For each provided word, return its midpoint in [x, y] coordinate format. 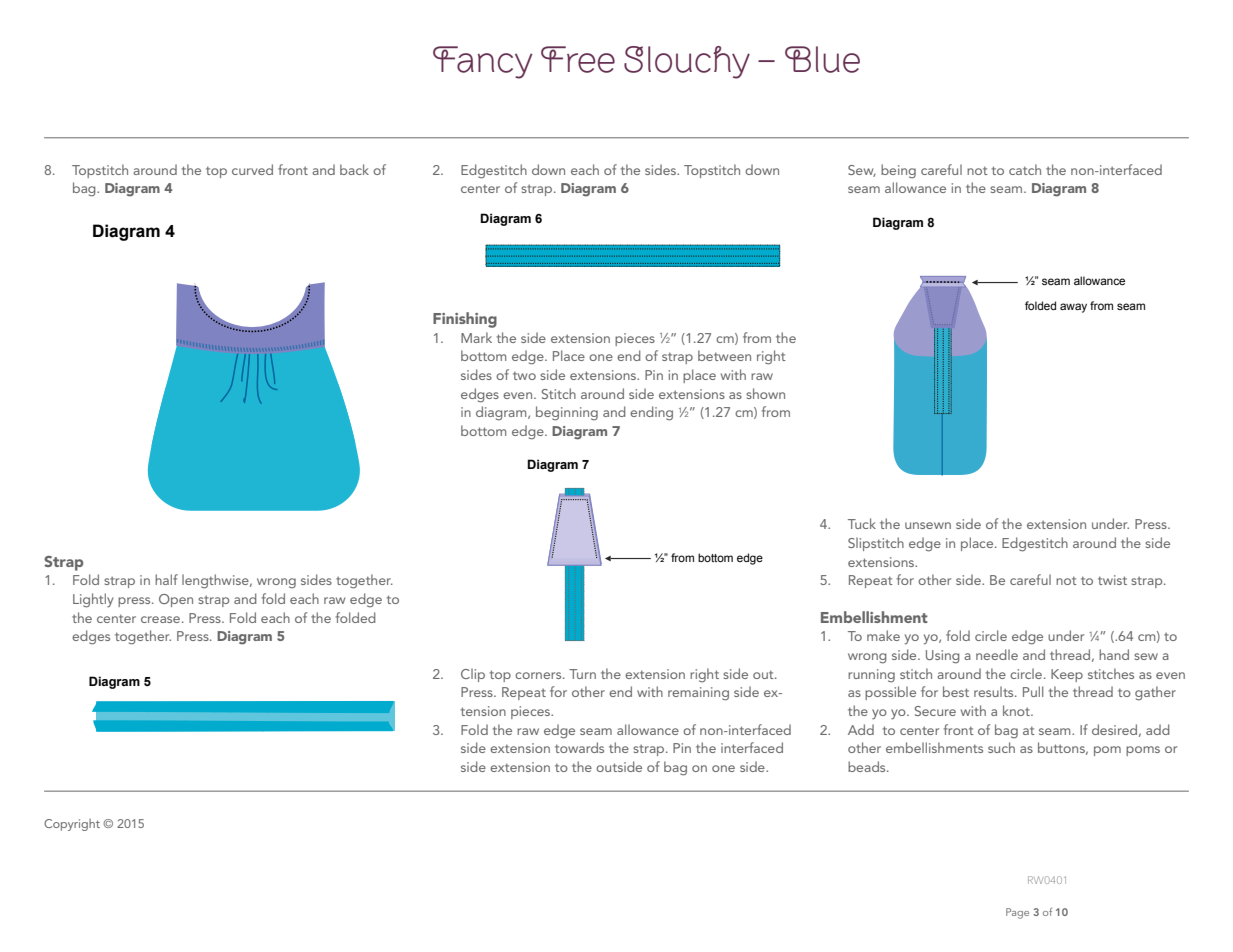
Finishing [465, 320]
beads [868, 766]
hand [1114, 654]
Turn [582, 674]
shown [765, 393]
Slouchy [687, 62]
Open [176, 600]
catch [1025, 169]
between [724, 355]
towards [579, 747]
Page [1017, 913]
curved [252, 169]
